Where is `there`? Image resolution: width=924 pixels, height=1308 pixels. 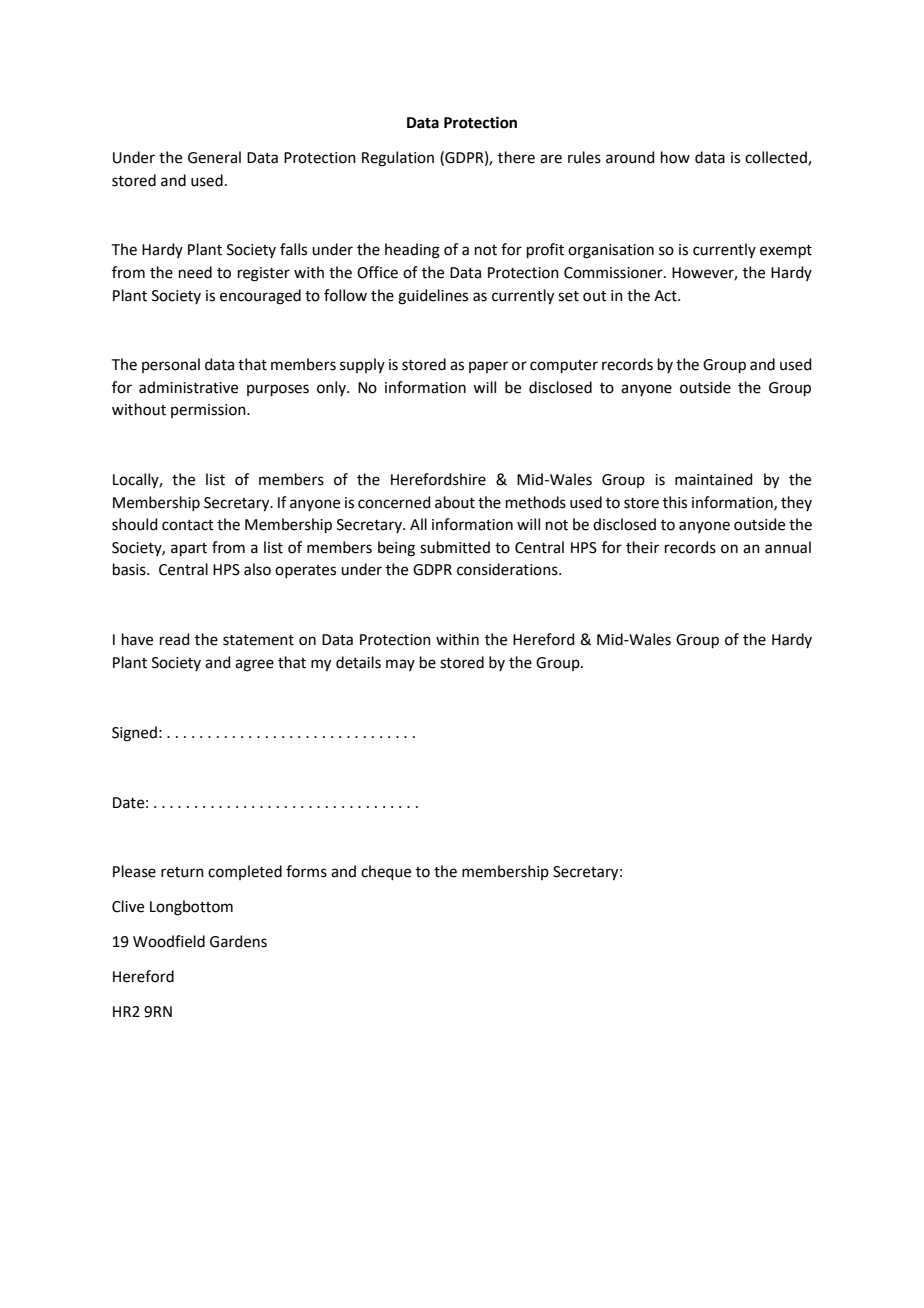
there is located at coordinates (516, 157).
